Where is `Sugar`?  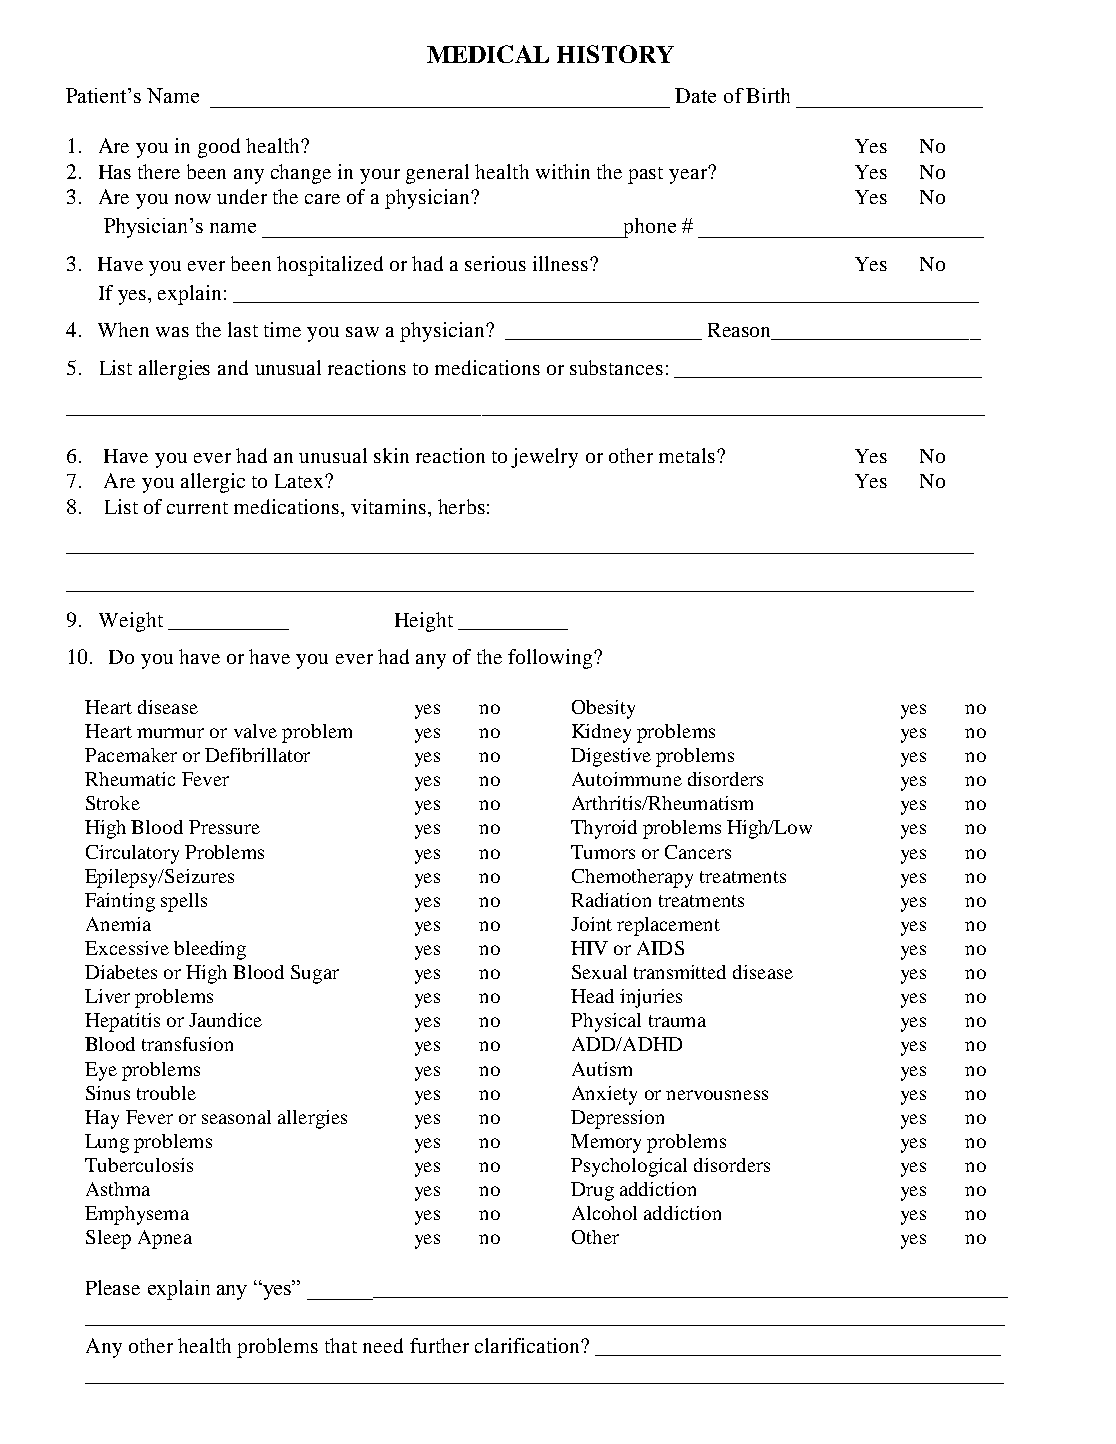
Sugar is located at coordinates (315, 974).
